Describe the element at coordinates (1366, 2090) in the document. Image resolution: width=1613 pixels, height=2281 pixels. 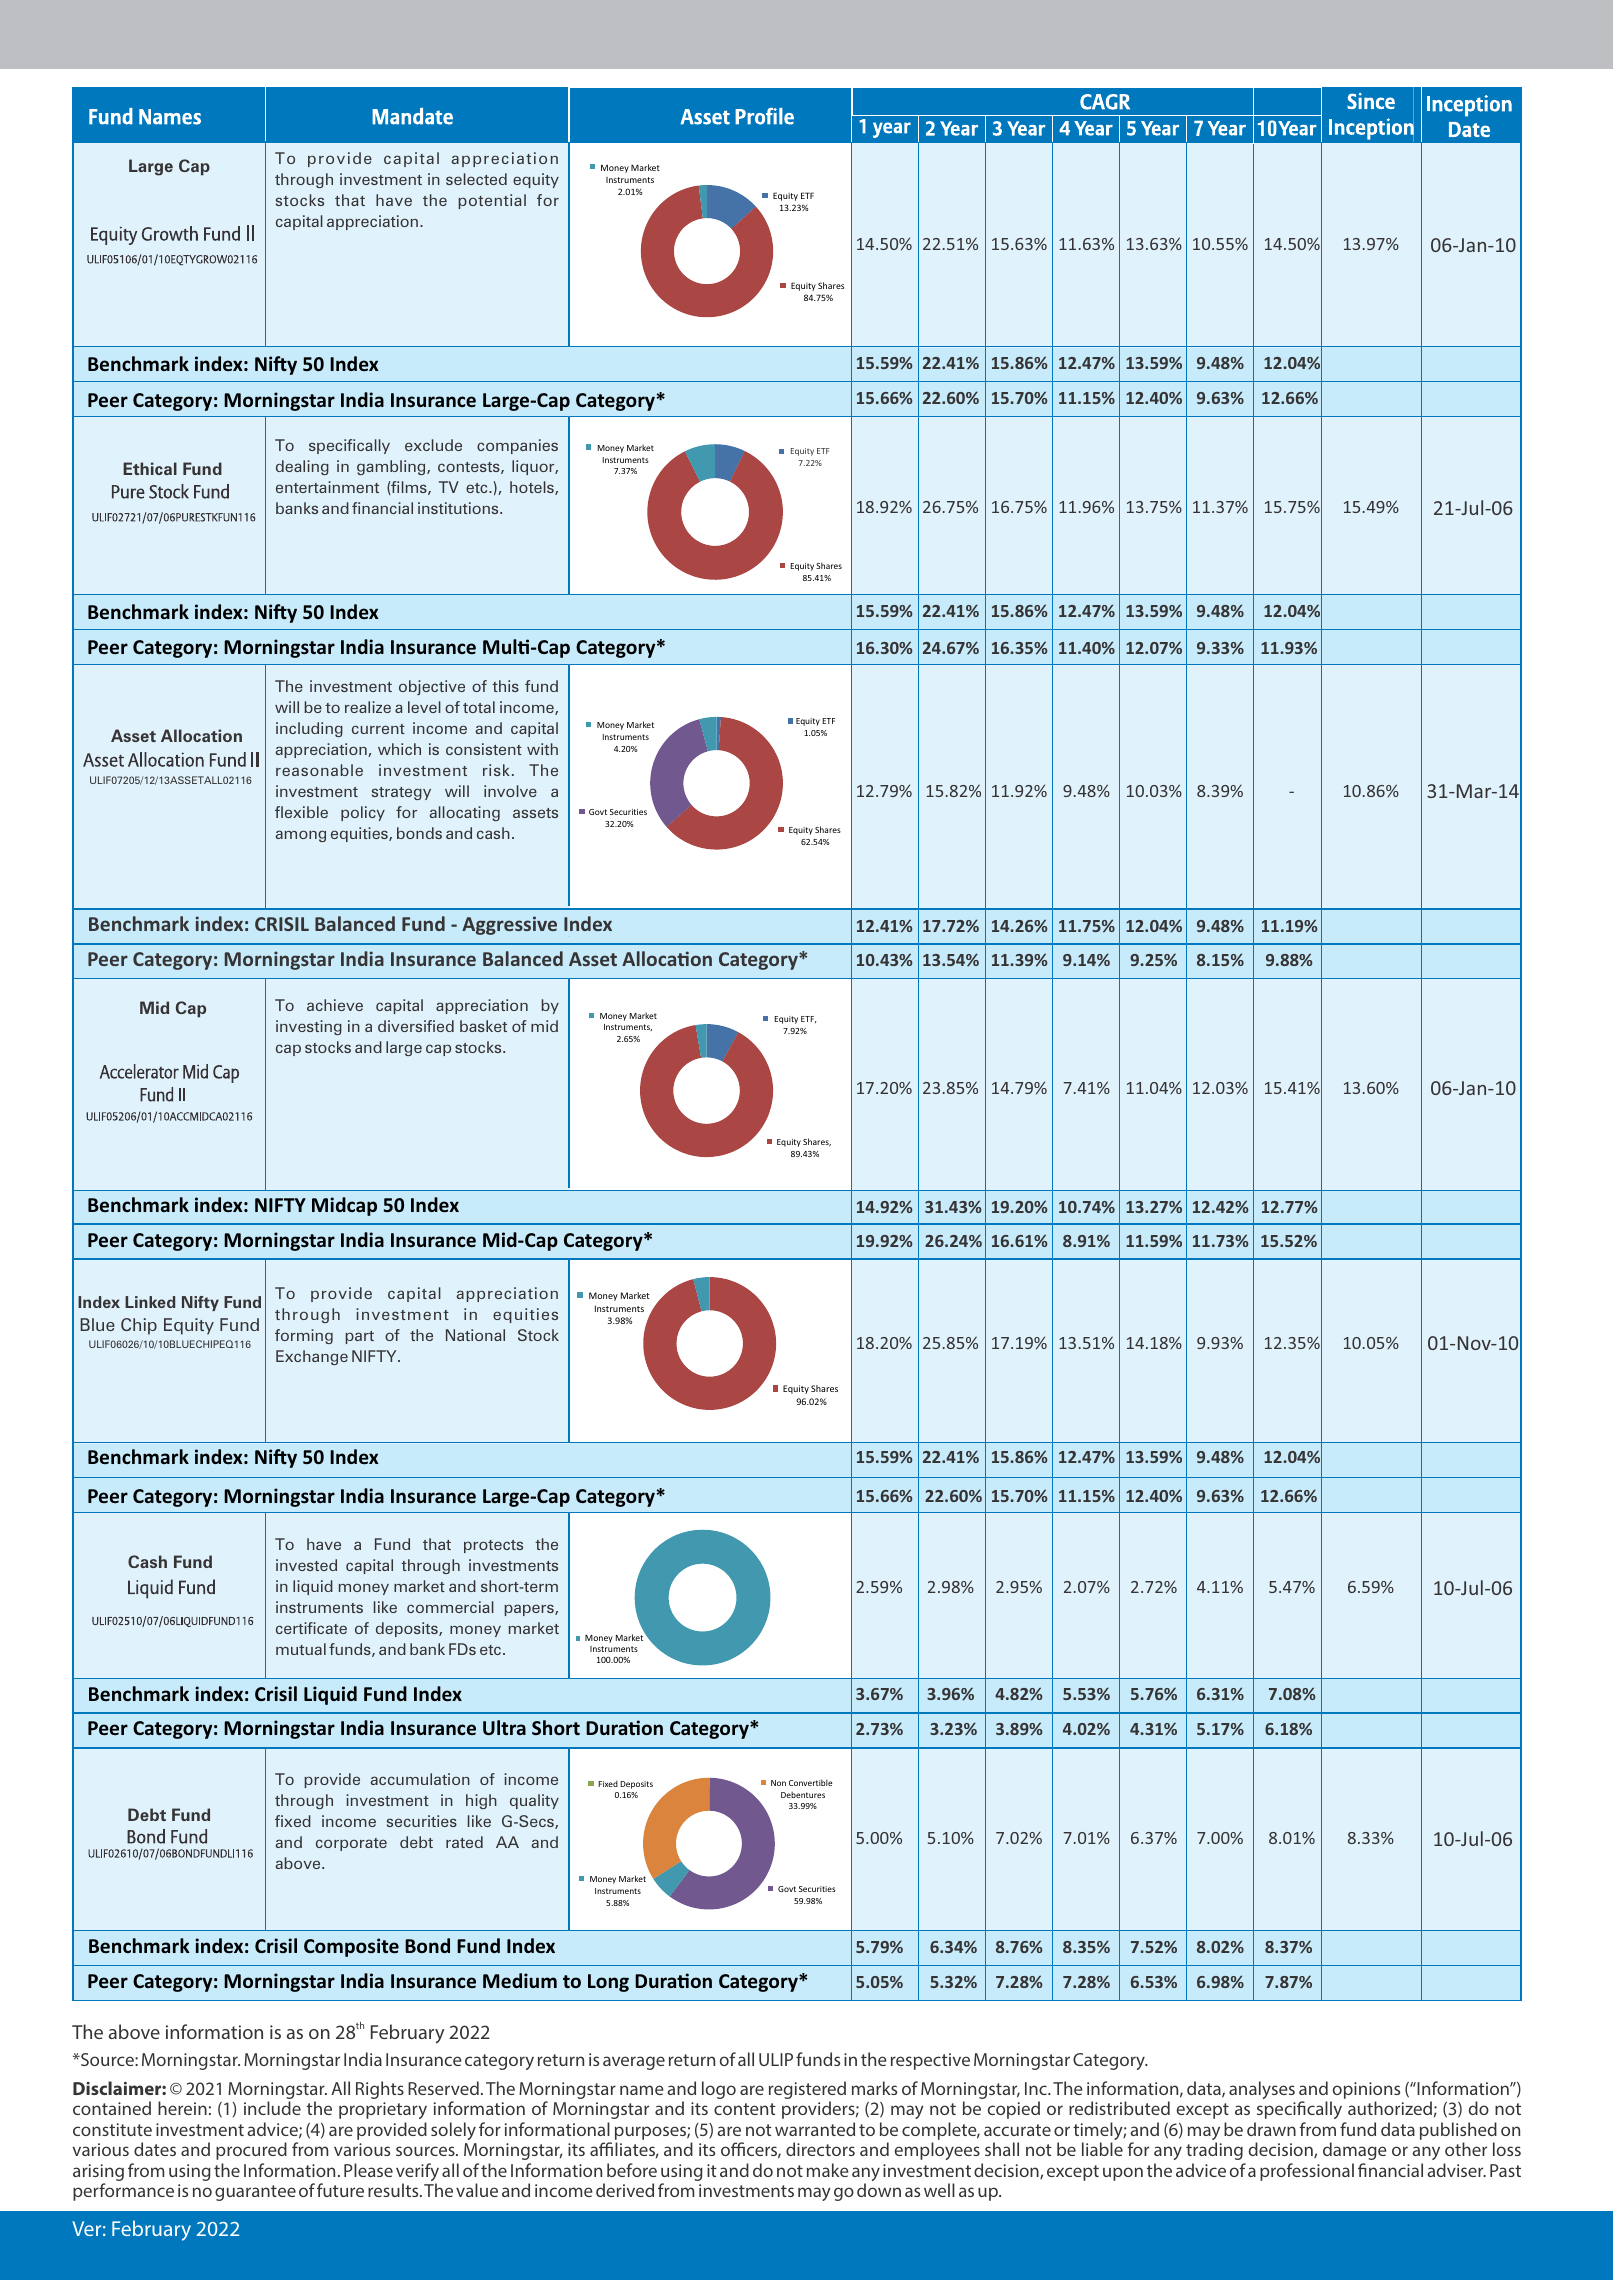
I see `opinions` at that location.
